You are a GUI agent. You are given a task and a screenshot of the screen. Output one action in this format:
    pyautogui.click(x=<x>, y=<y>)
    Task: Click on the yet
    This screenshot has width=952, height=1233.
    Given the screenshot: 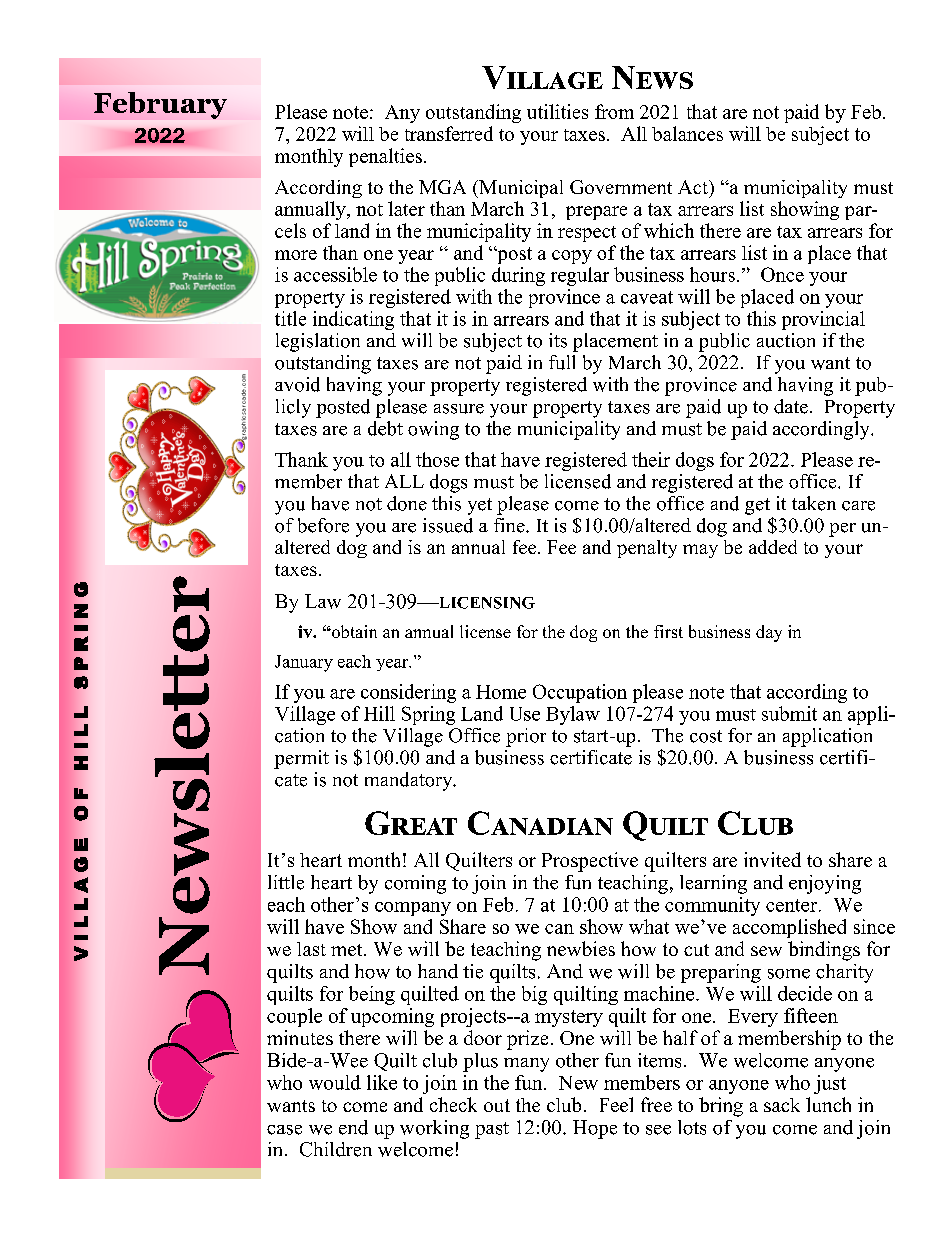 What is the action you would take?
    pyautogui.click(x=480, y=506)
